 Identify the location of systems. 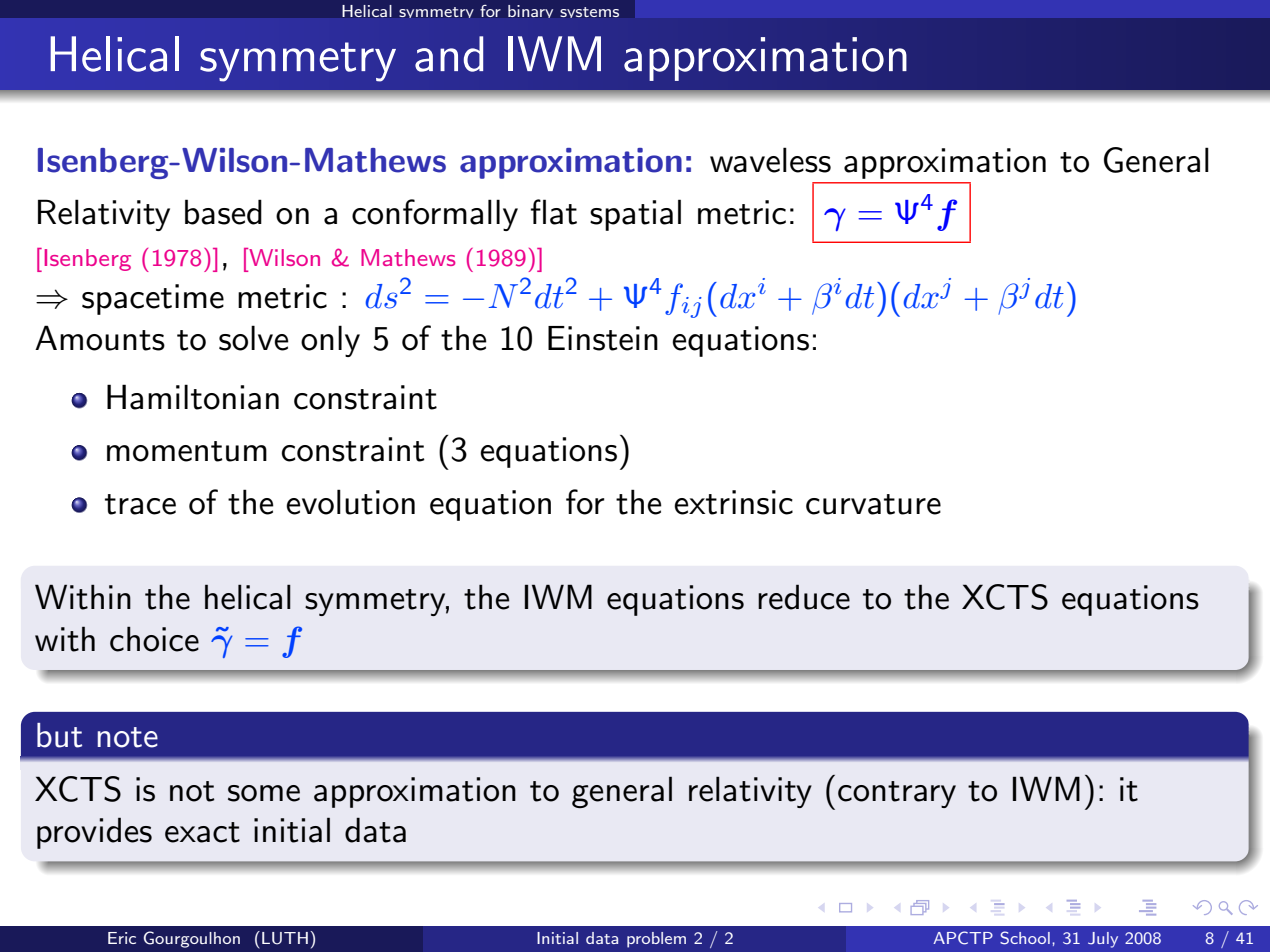
(589, 12).
